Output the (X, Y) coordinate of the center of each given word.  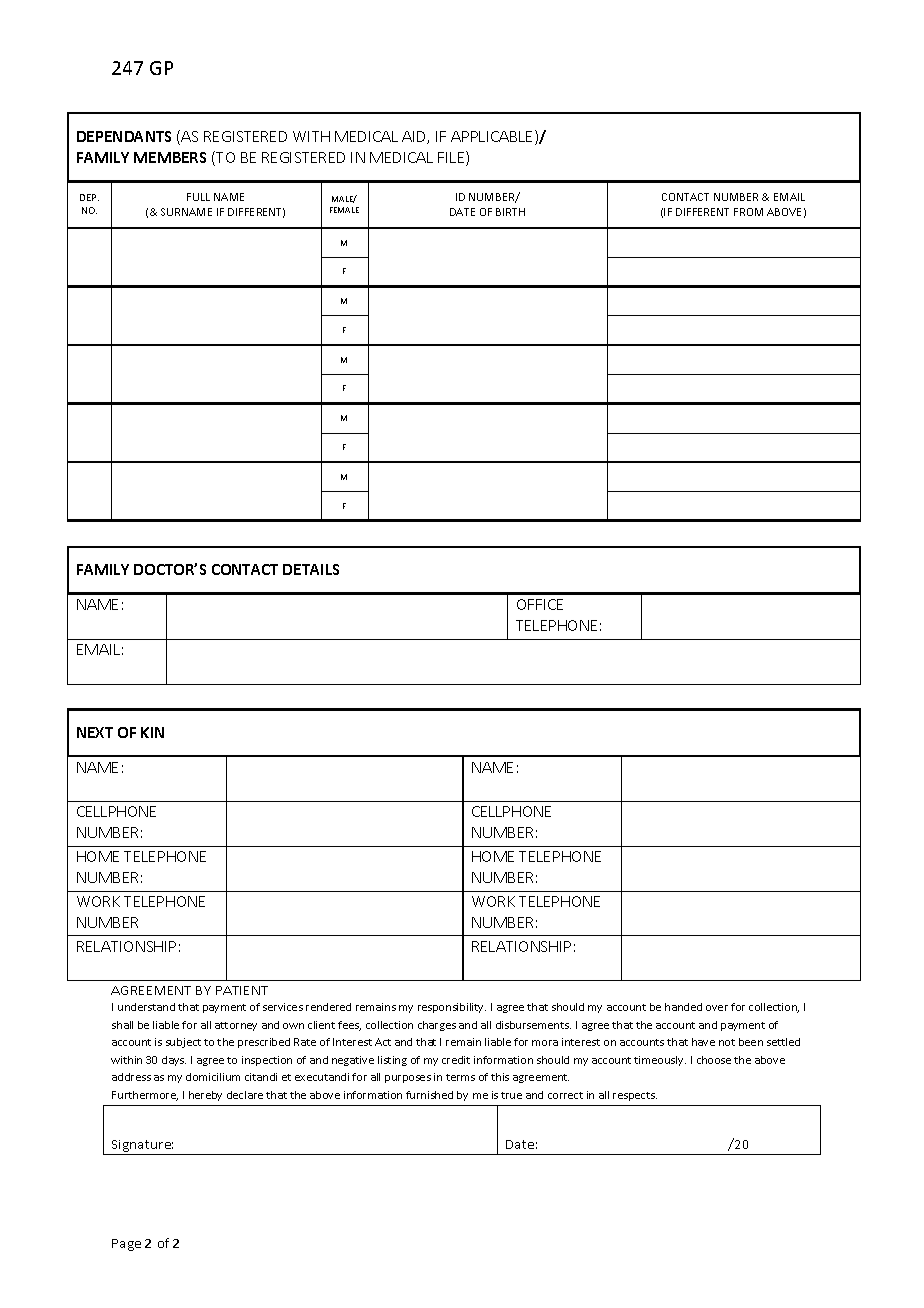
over (717, 1008)
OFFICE (540, 604)
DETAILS (311, 569)
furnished (429, 1095)
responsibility (452, 1008)
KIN (152, 732)
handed (683, 1007)
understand (146, 1007)
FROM (748, 212)
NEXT (95, 732)
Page (126, 1245)
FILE (452, 158)
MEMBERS (170, 157)
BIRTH (510, 212)
